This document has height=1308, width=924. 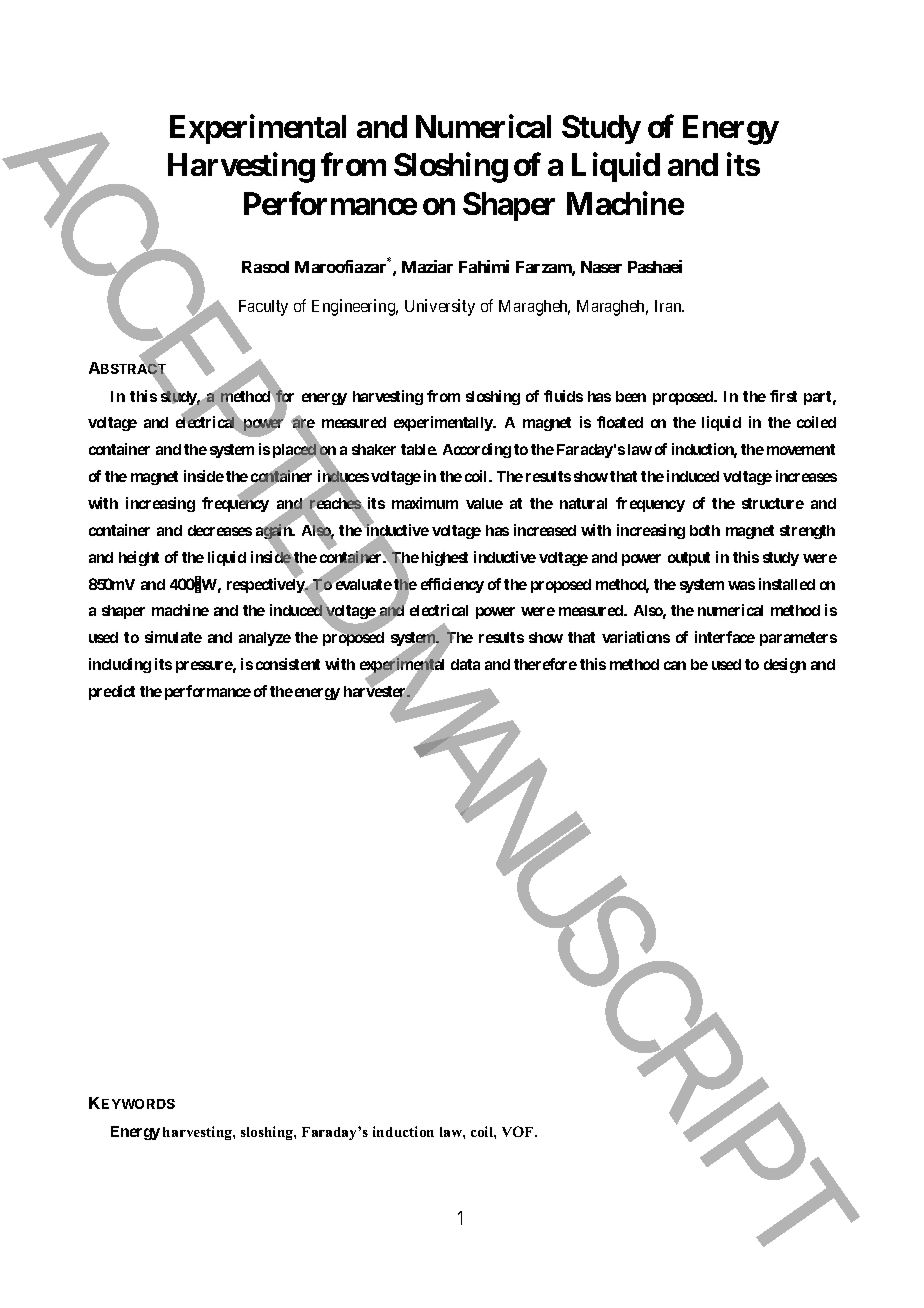 I want to click on including, so click(x=120, y=665).
